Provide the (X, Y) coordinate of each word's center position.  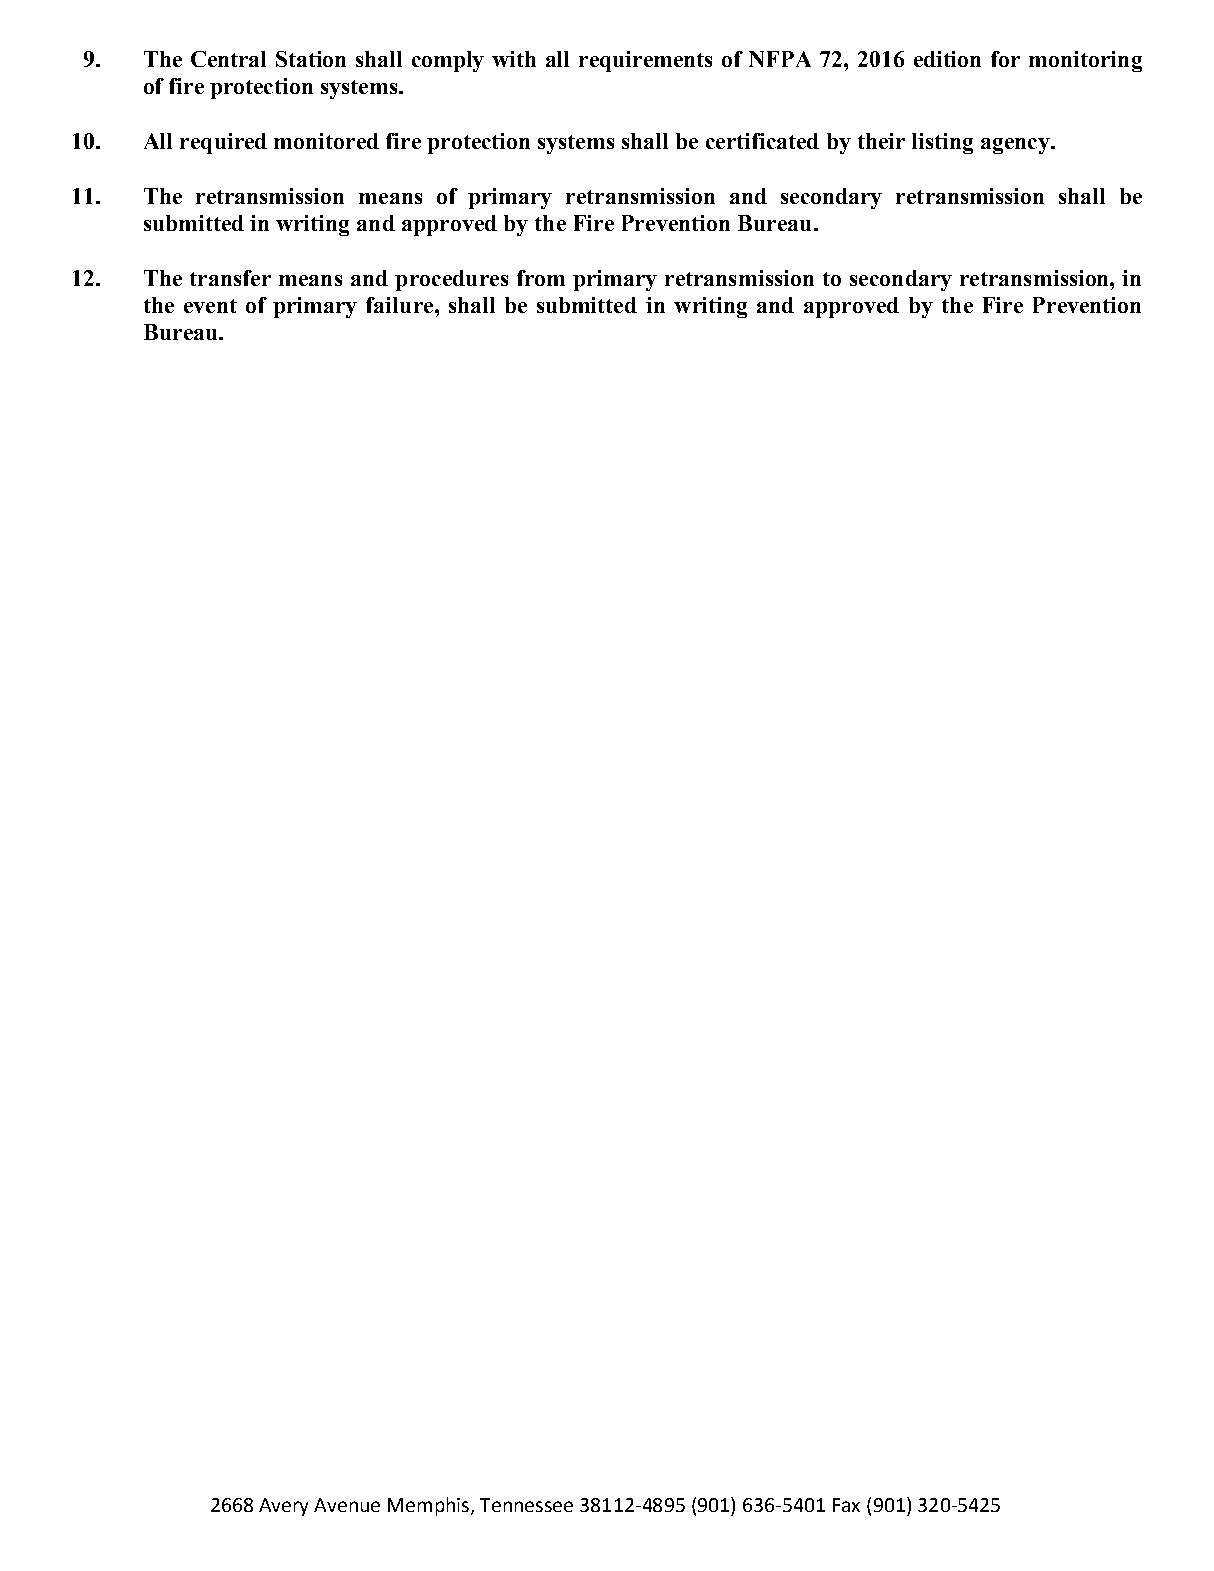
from (541, 278)
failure (401, 305)
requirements (645, 61)
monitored (326, 141)
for (1005, 59)
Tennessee (526, 1505)
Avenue (347, 1505)
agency (1016, 146)
